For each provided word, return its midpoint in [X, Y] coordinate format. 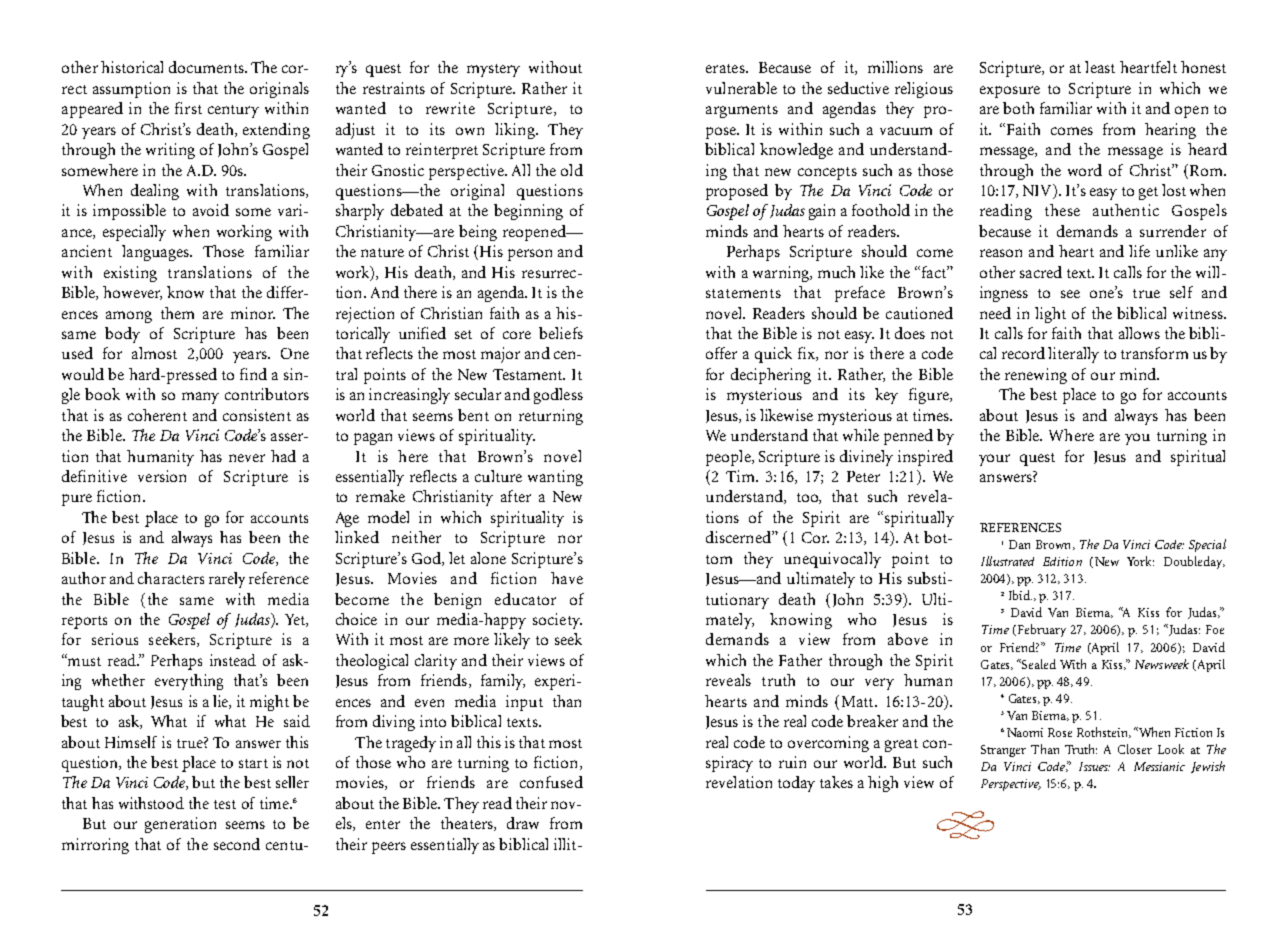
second [237, 844]
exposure [1010, 92]
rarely [227, 580]
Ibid [1020, 595]
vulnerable [741, 88]
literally [1073, 355]
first [188, 108]
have [567, 578]
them [177, 313]
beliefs [561, 333]
